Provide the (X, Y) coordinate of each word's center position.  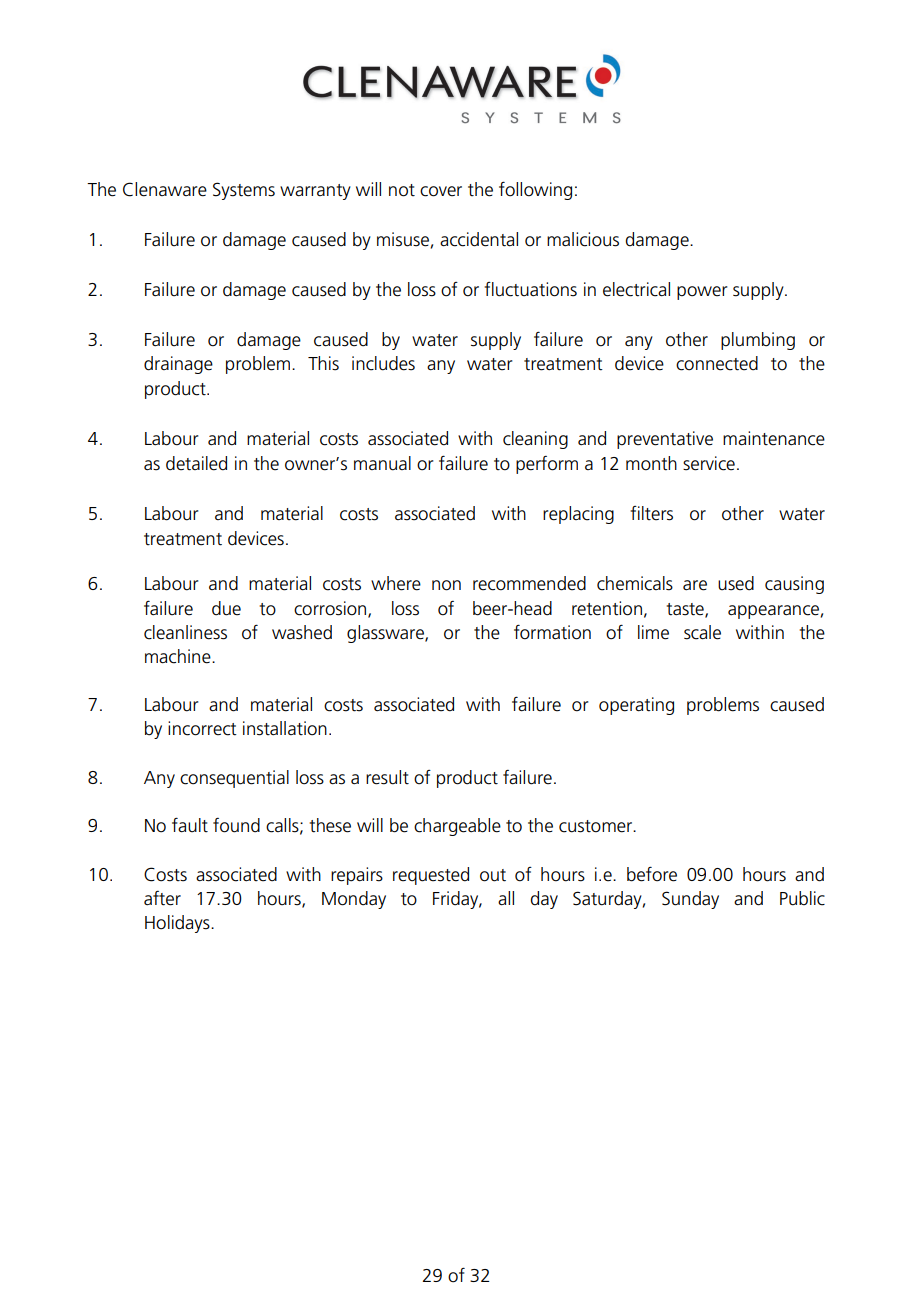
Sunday (690, 900)
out (493, 875)
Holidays (178, 924)
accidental (479, 239)
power (702, 293)
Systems (244, 191)
